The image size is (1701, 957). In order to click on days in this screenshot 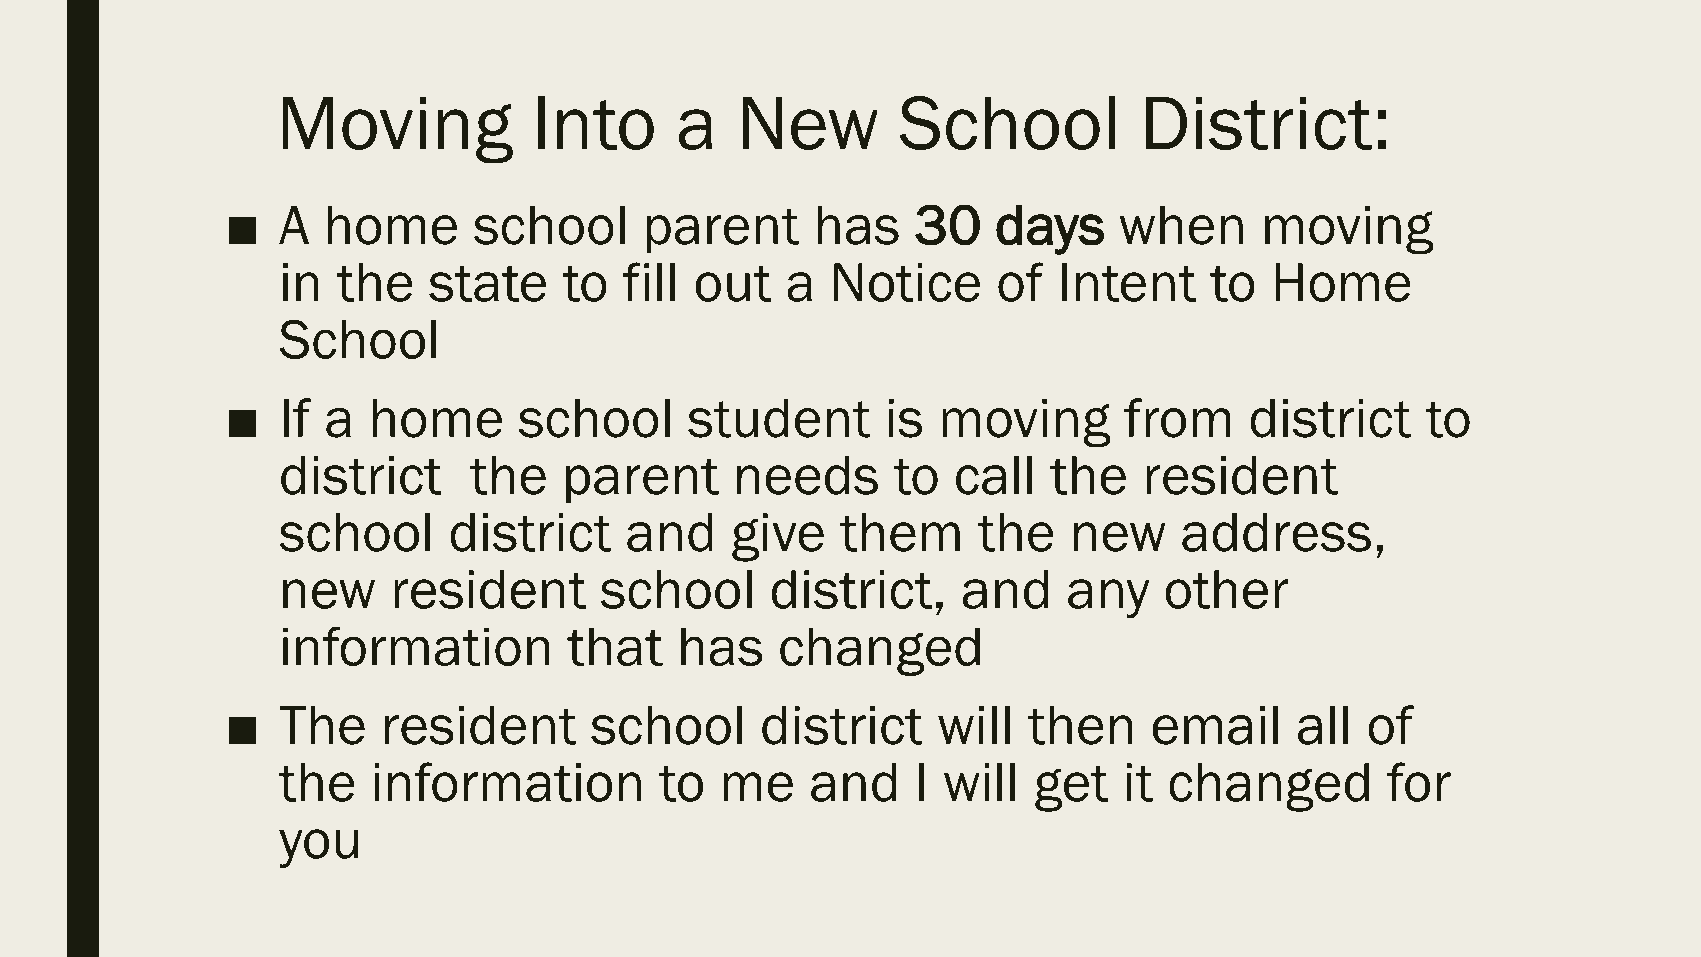, I will do `click(1050, 230)`.
